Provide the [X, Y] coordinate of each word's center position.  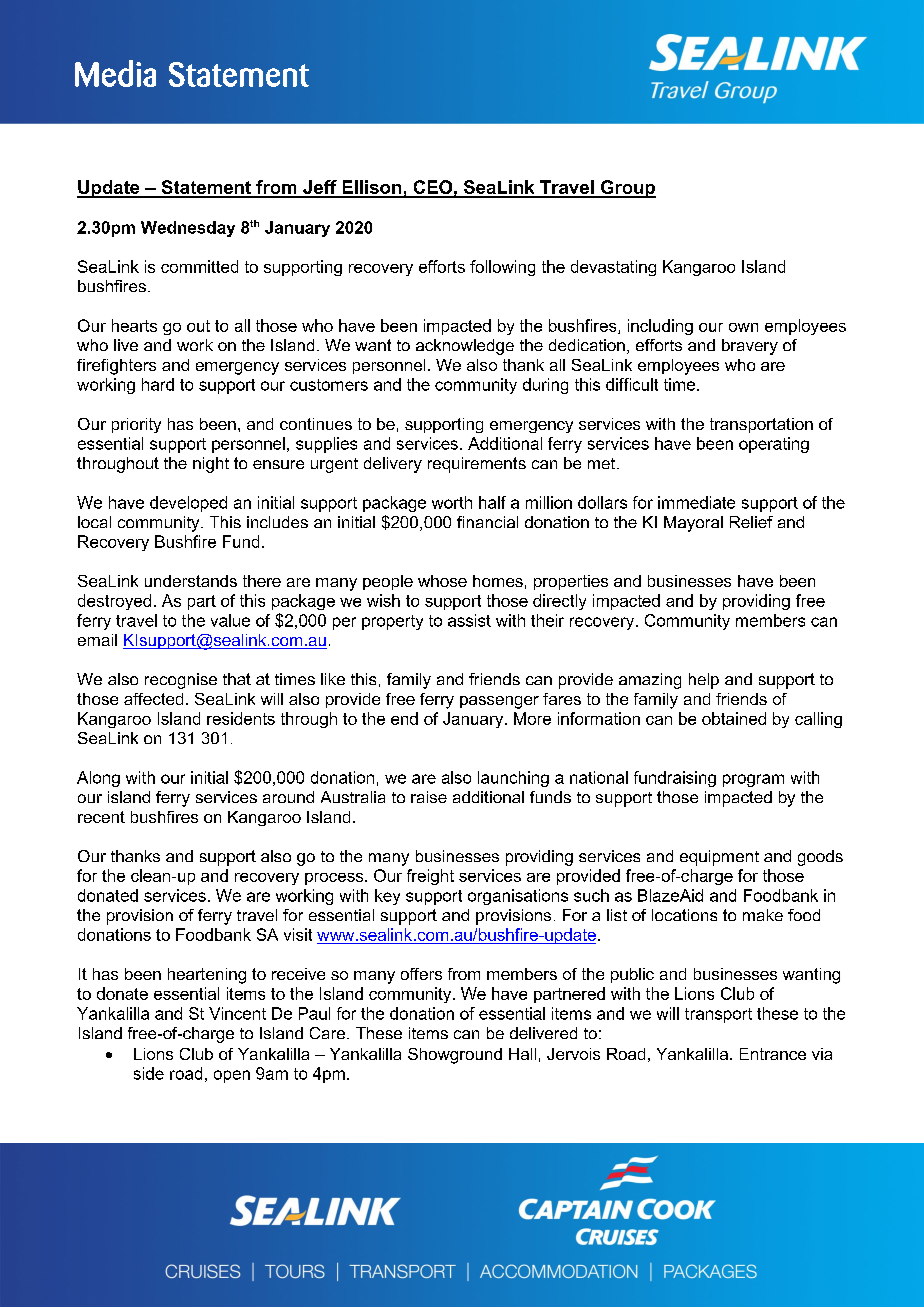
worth [452, 502]
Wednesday [188, 229]
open [232, 1076]
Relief [751, 522]
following [502, 268]
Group [627, 189]
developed [188, 504]
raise [429, 797]
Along [98, 779]
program [753, 780]
